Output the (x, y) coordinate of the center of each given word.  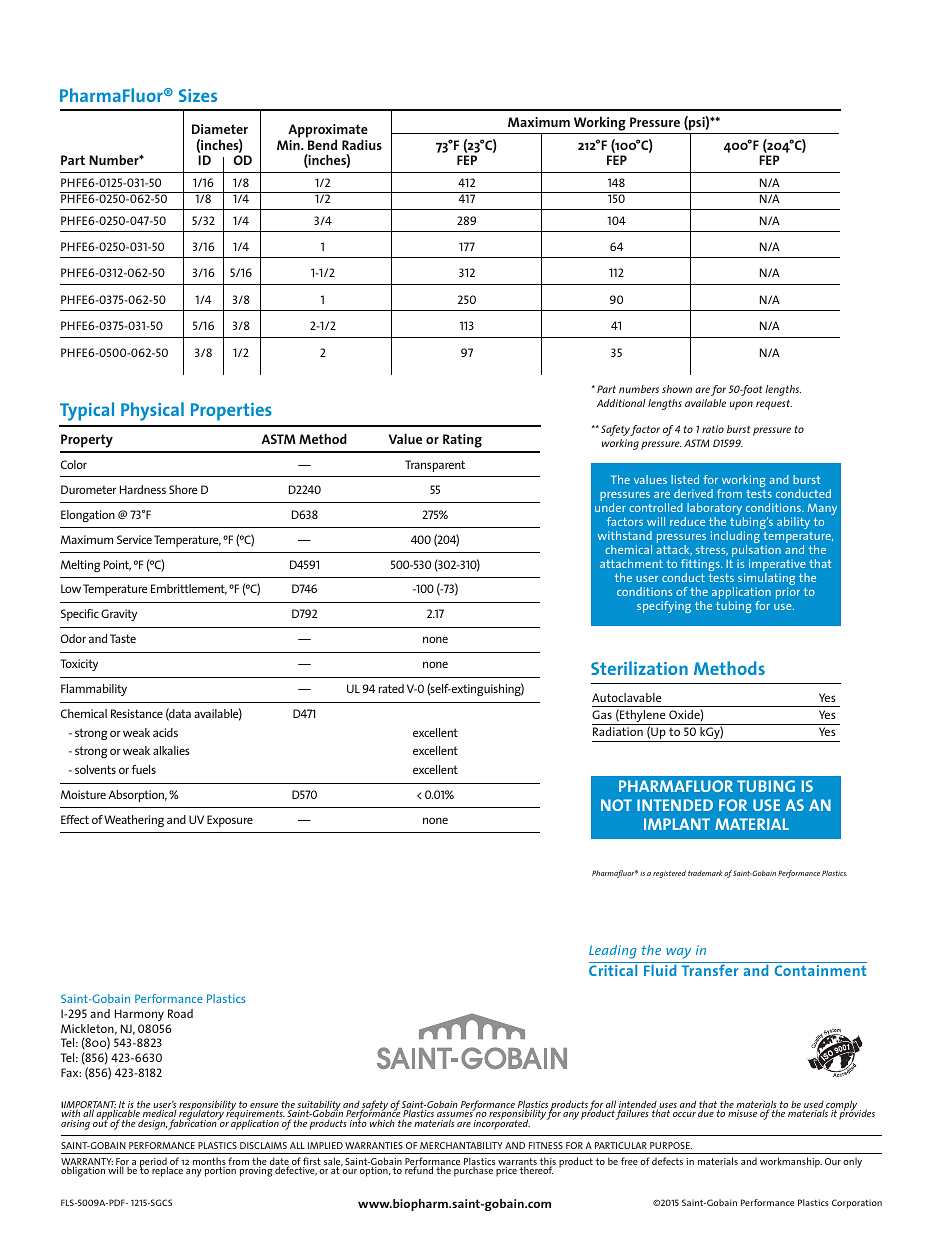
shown (677, 389)
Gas (602, 714)
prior (788, 593)
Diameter (220, 129)
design (152, 1125)
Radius (362, 144)
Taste (123, 638)
